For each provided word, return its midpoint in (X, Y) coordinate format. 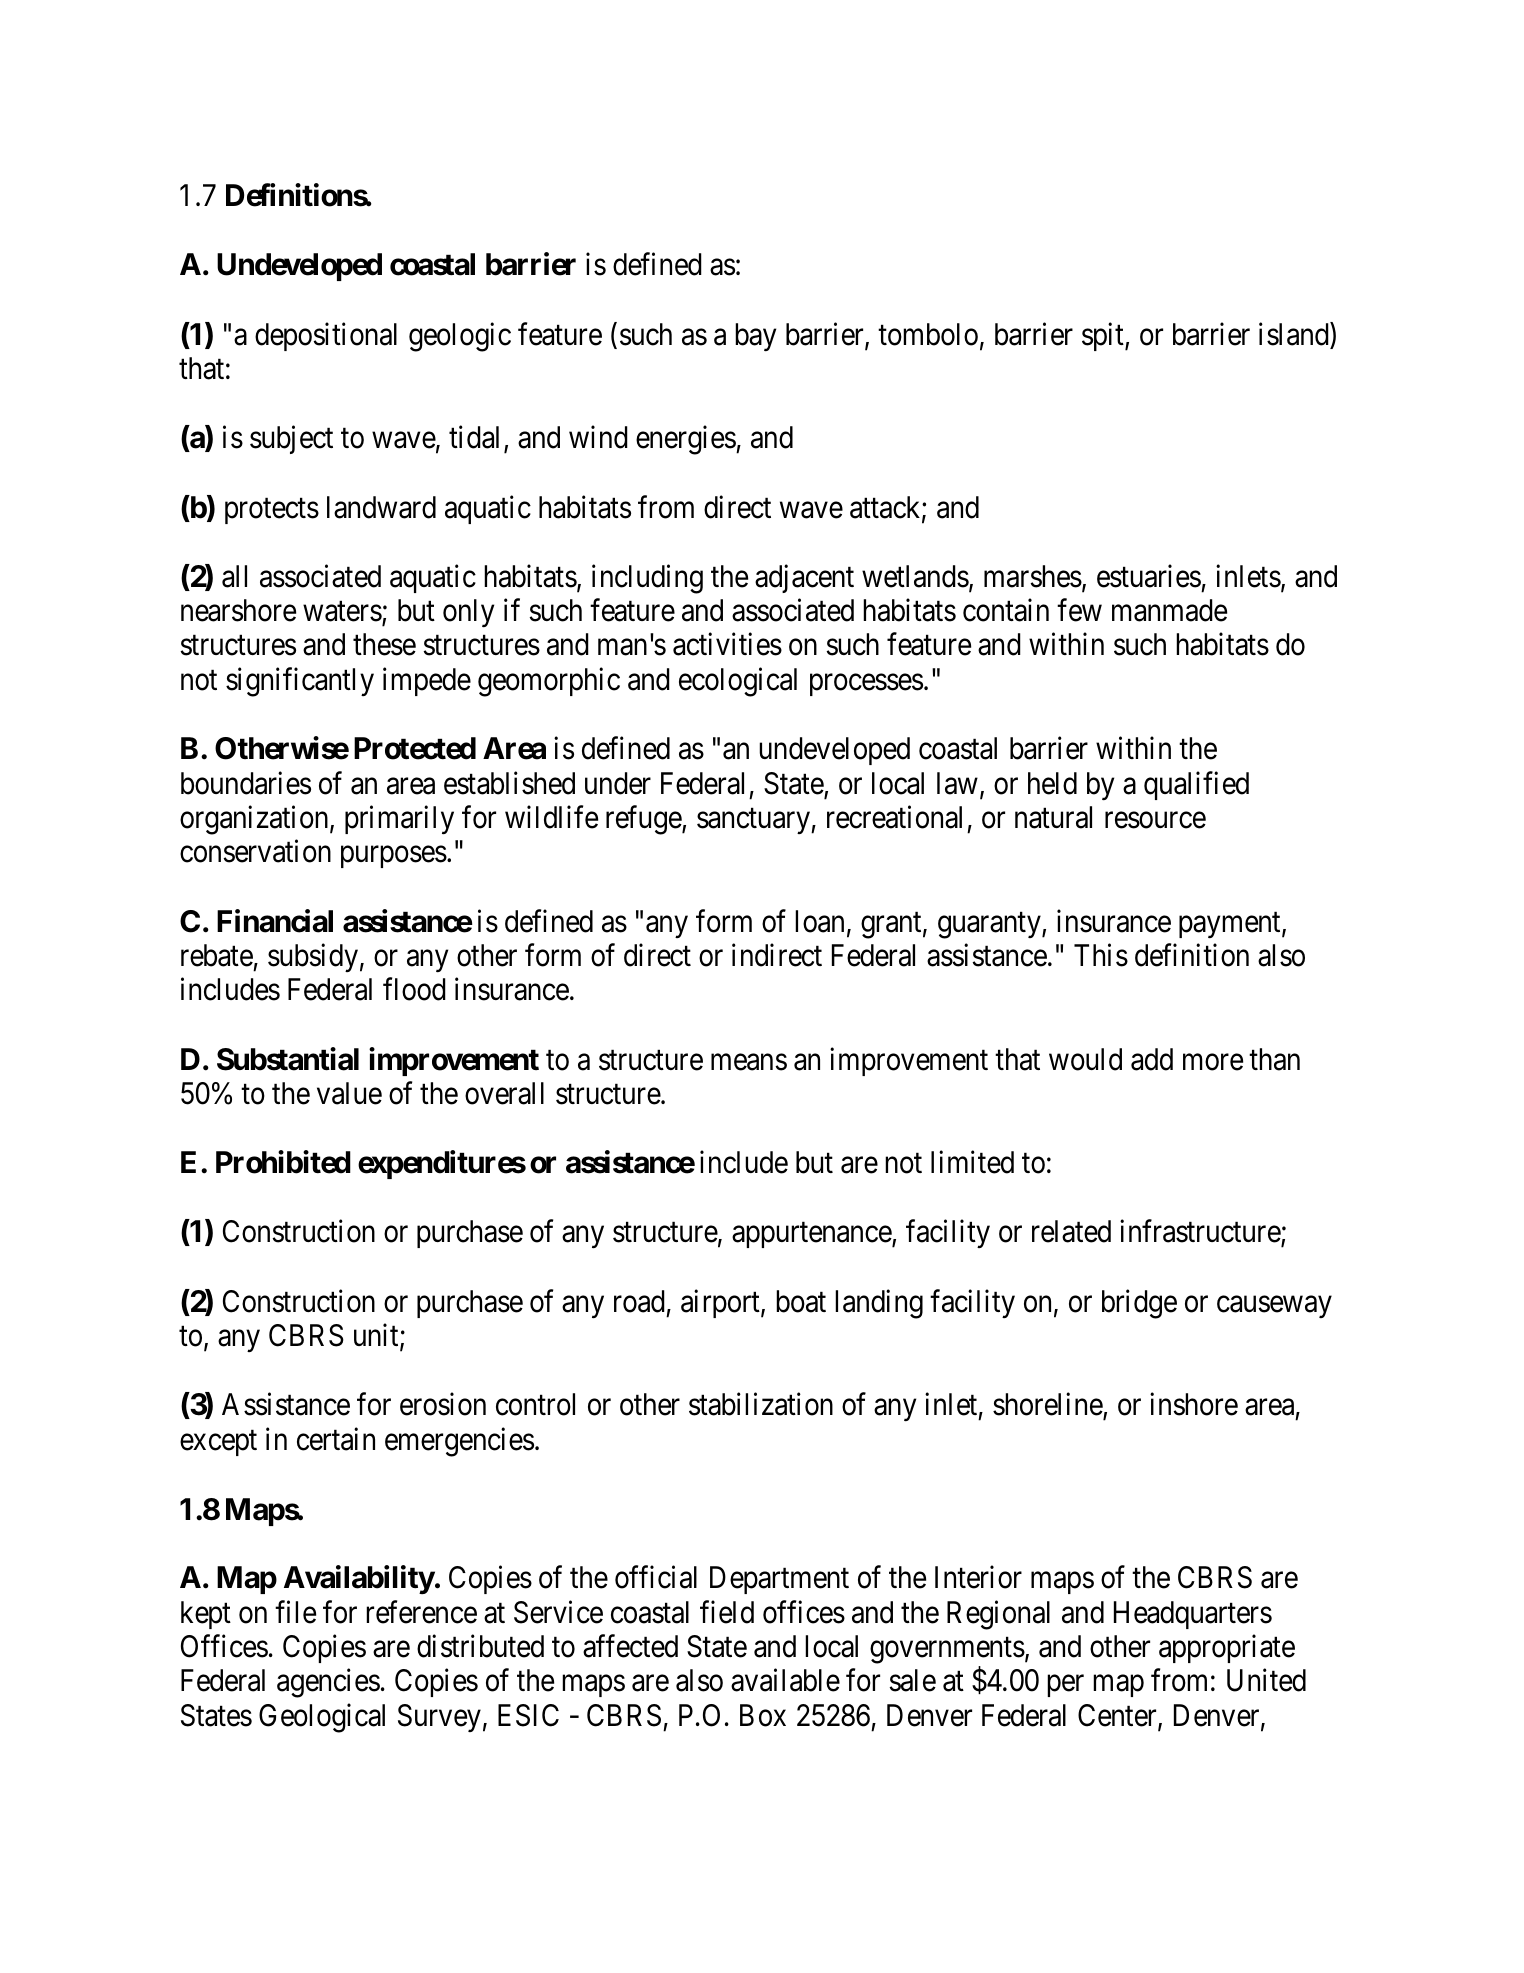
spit (1104, 336)
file (295, 1612)
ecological (738, 682)
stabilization (761, 1404)
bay (755, 337)
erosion (443, 1404)
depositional (326, 336)
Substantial (288, 1059)
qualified (1196, 785)
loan (819, 921)
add (1152, 1059)
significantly (300, 682)
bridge (1139, 1304)
